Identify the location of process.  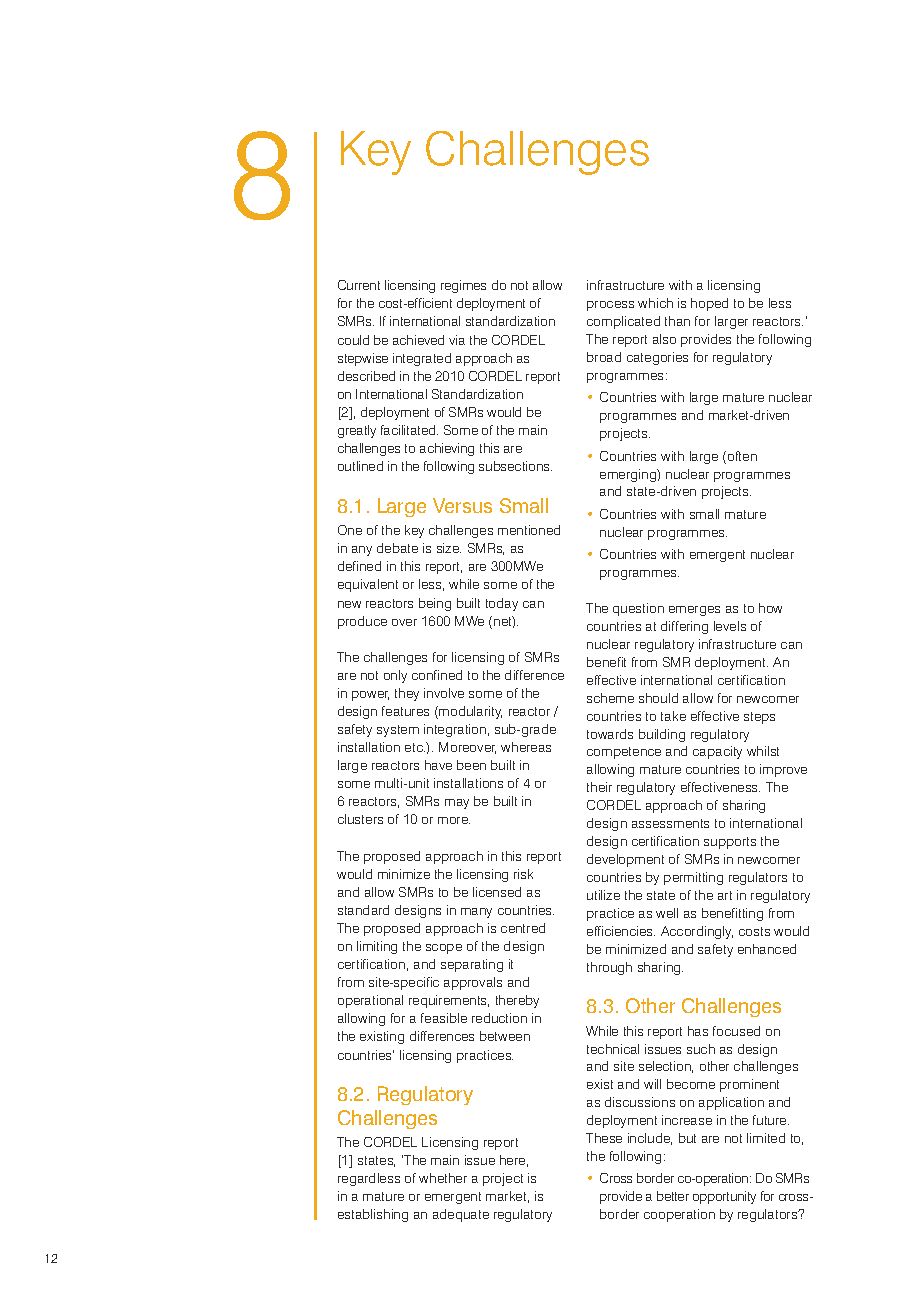
(610, 306).
